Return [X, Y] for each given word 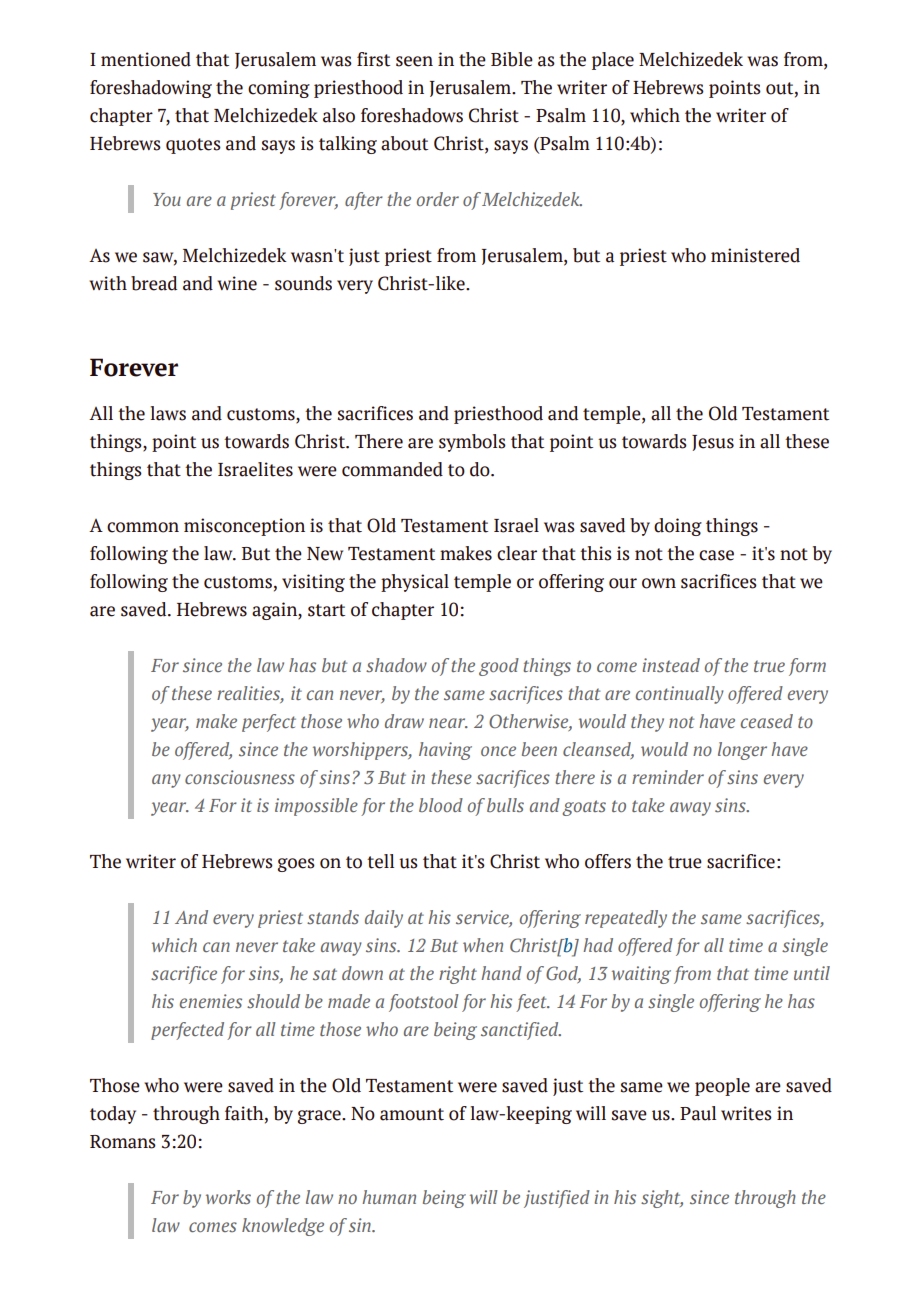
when [483, 945]
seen [414, 61]
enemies [211, 1001]
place [613, 61]
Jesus [713, 443]
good [499, 667]
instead [671, 665]
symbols [472, 443]
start [326, 610]
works [228, 1197]
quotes [193, 146]
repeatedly [626, 919]
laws [168, 413]
